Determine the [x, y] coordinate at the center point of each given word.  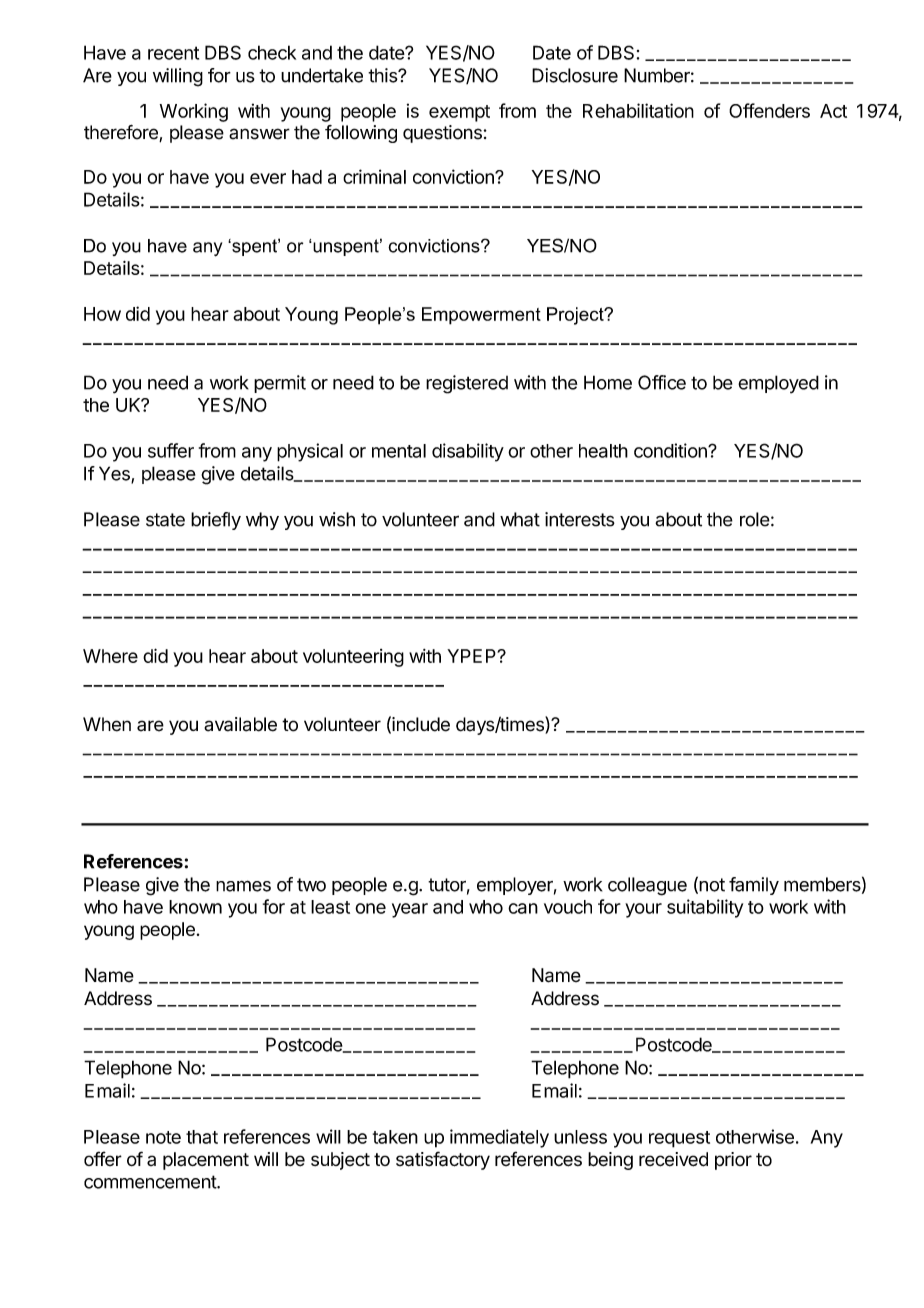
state [165, 520]
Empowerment [481, 316]
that [202, 1137]
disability [468, 452]
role [755, 519]
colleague [647, 886]
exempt [459, 113]
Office [662, 382]
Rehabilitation [638, 110]
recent [173, 53]
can [523, 908]
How [102, 314]
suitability [705, 908]
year [410, 910]
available [240, 724]
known [195, 907]
